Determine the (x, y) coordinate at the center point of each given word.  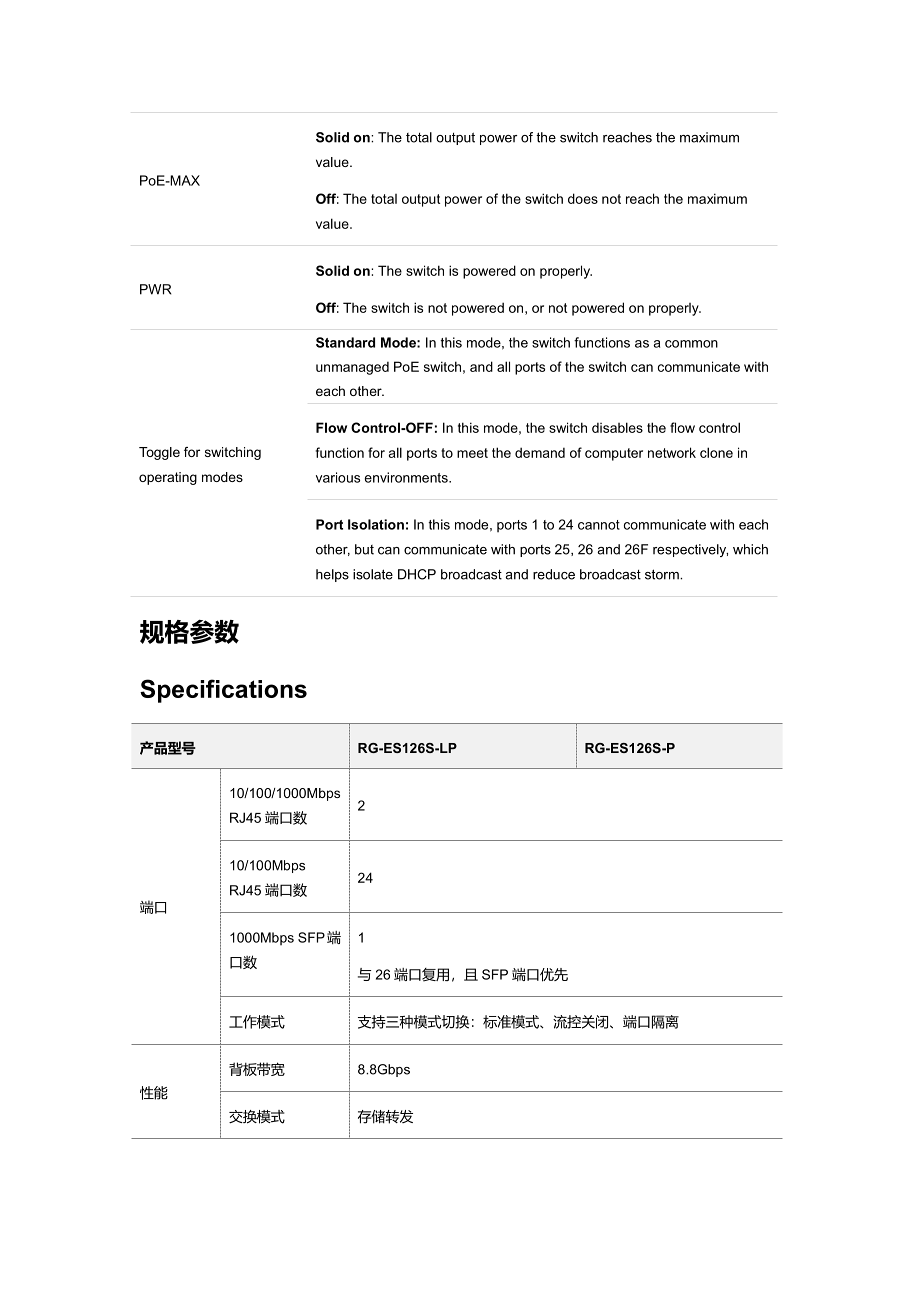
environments (407, 477)
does (583, 198)
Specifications (223, 691)
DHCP (417, 574)
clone (716, 452)
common (691, 344)
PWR (156, 289)
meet (472, 453)
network (672, 452)
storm (663, 574)
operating (168, 478)
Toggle (159, 453)
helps (332, 575)
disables (617, 427)
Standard (345, 342)
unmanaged (352, 368)
